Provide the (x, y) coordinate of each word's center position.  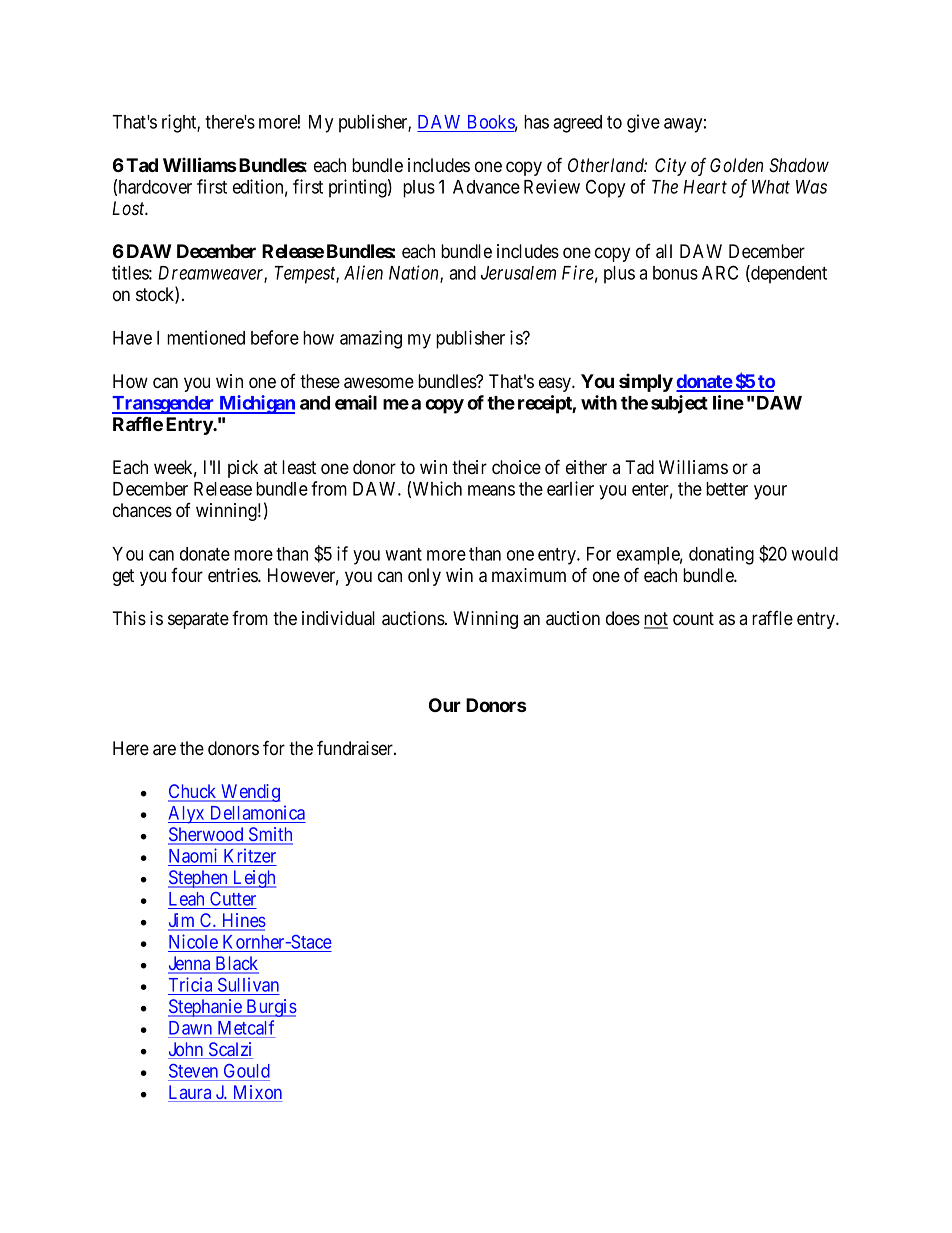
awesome (379, 383)
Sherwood (207, 835)
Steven (193, 1071)
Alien (363, 272)
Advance (486, 187)
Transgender (164, 405)
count (693, 619)
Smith (270, 835)
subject (679, 404)
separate (198, 620)
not (656, 620)
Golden (736, 165)
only (424, 577)
